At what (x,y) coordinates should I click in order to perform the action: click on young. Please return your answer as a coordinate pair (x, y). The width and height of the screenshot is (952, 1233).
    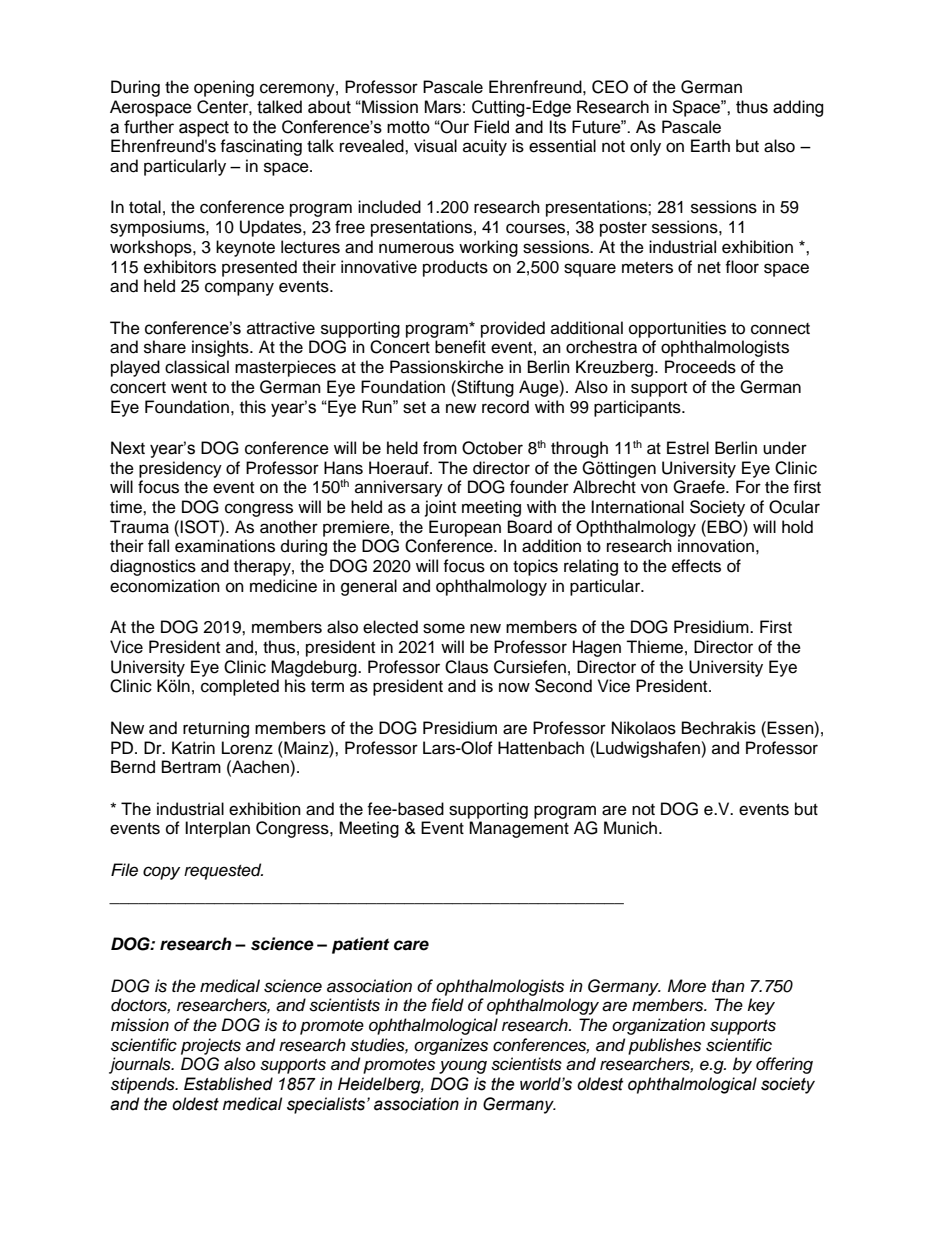
    Looking at the image, I should click on (463, 1067).
